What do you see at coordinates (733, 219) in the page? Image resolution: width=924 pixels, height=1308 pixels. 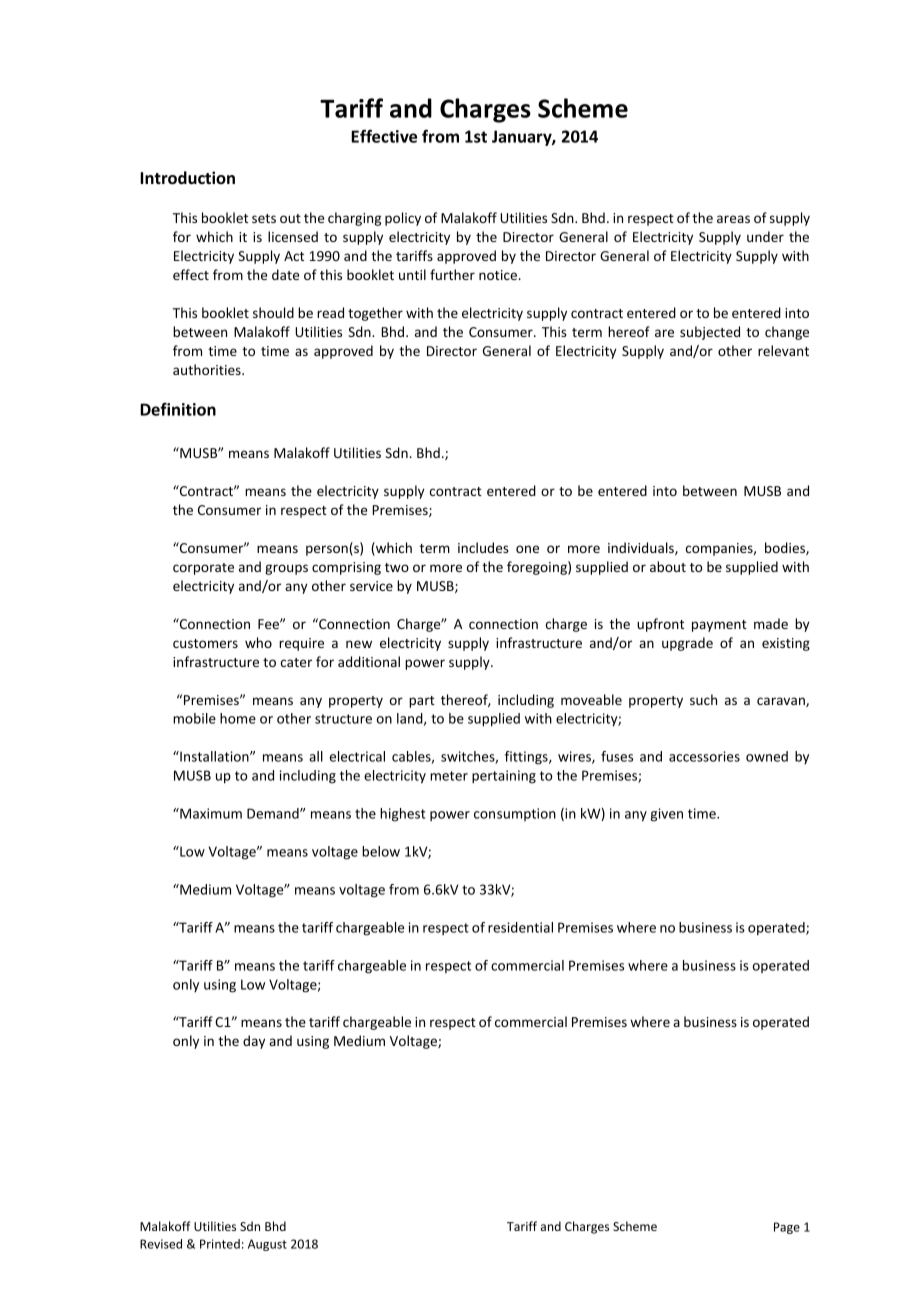 I see `areas` at bounding box center [733, 219].
